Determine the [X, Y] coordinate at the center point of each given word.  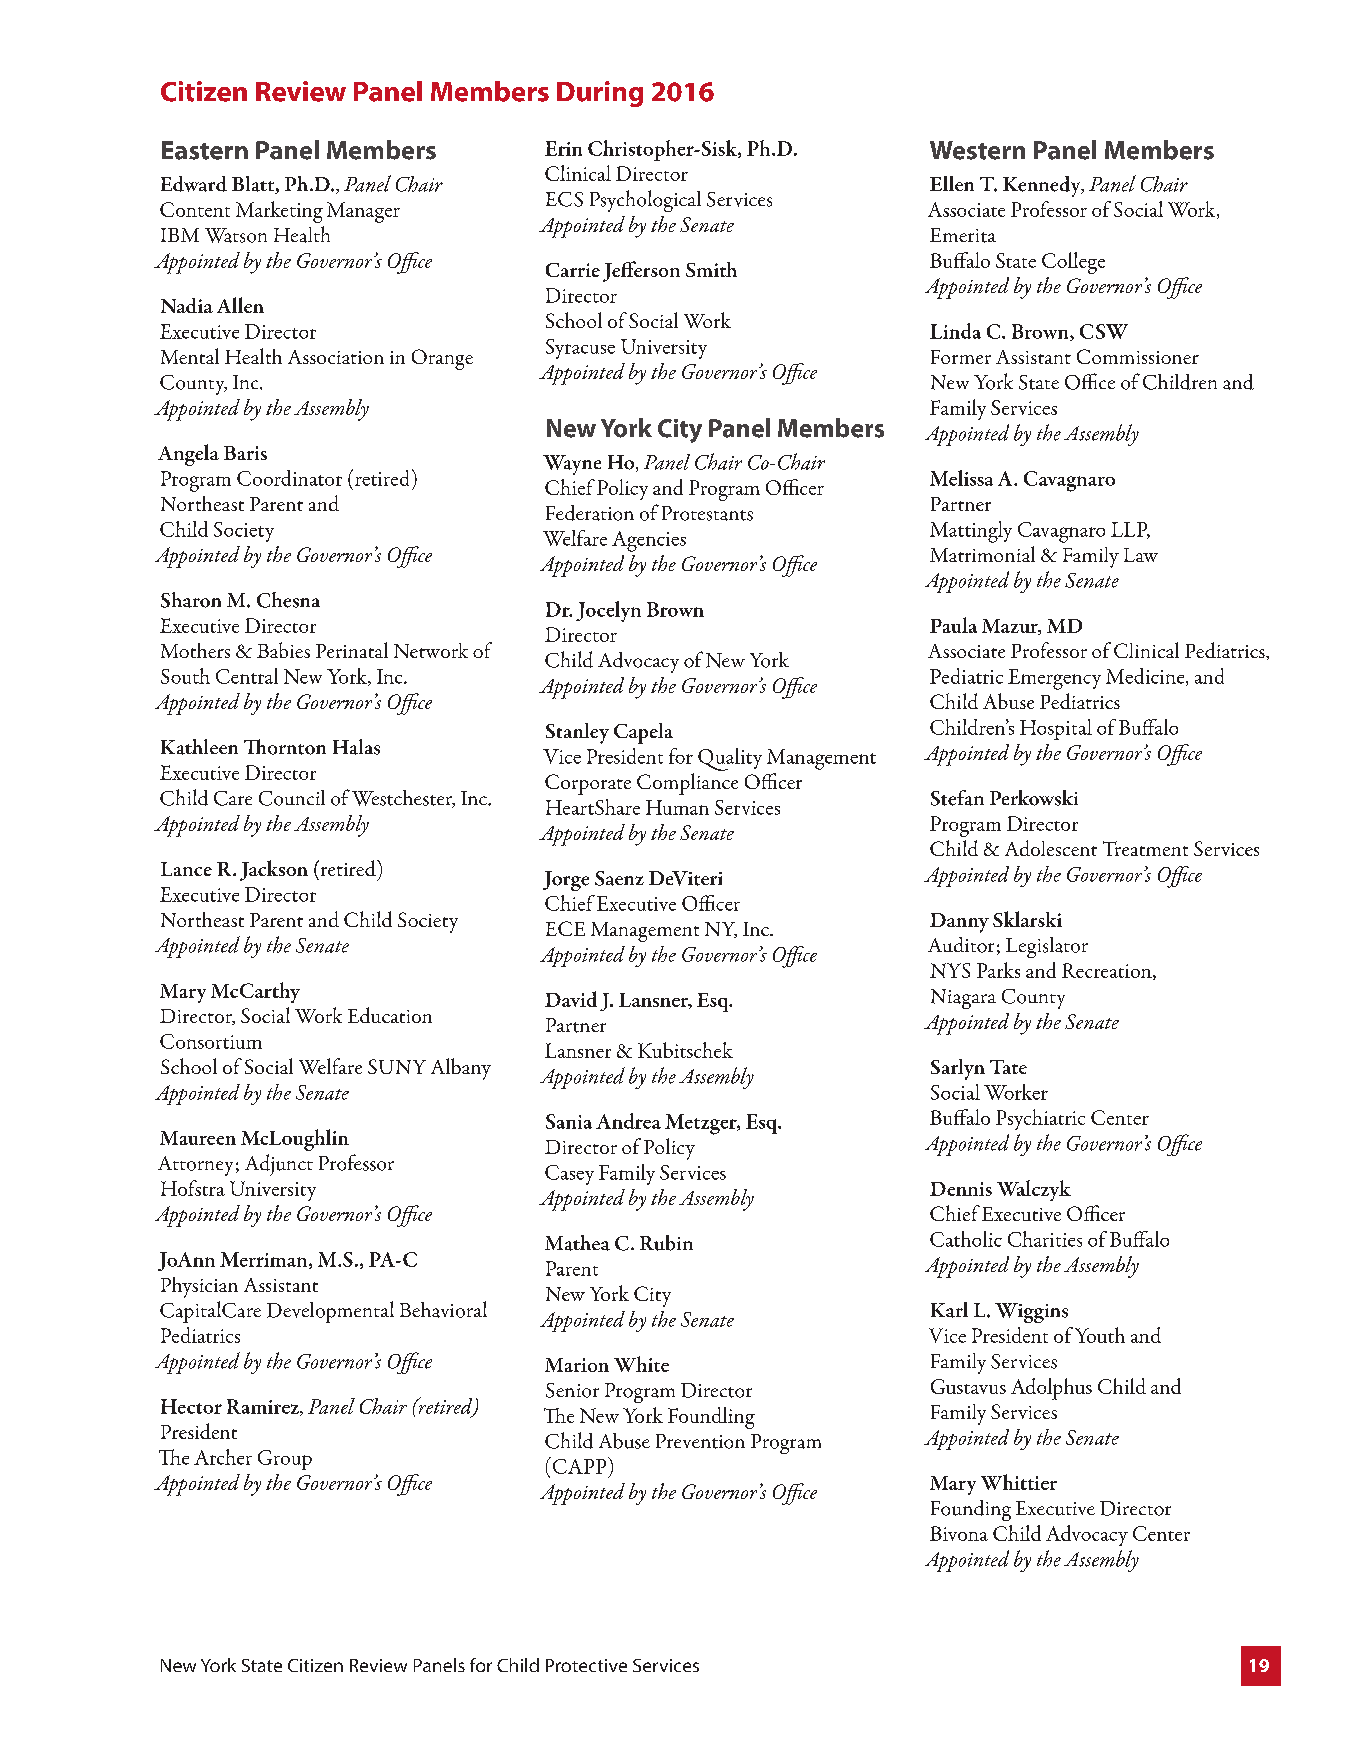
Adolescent [1051, 848]
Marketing [279, 212]
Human [677, 807]
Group [285, 1460]
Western [977, 150]
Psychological [645, 201]
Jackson [274, 870]
